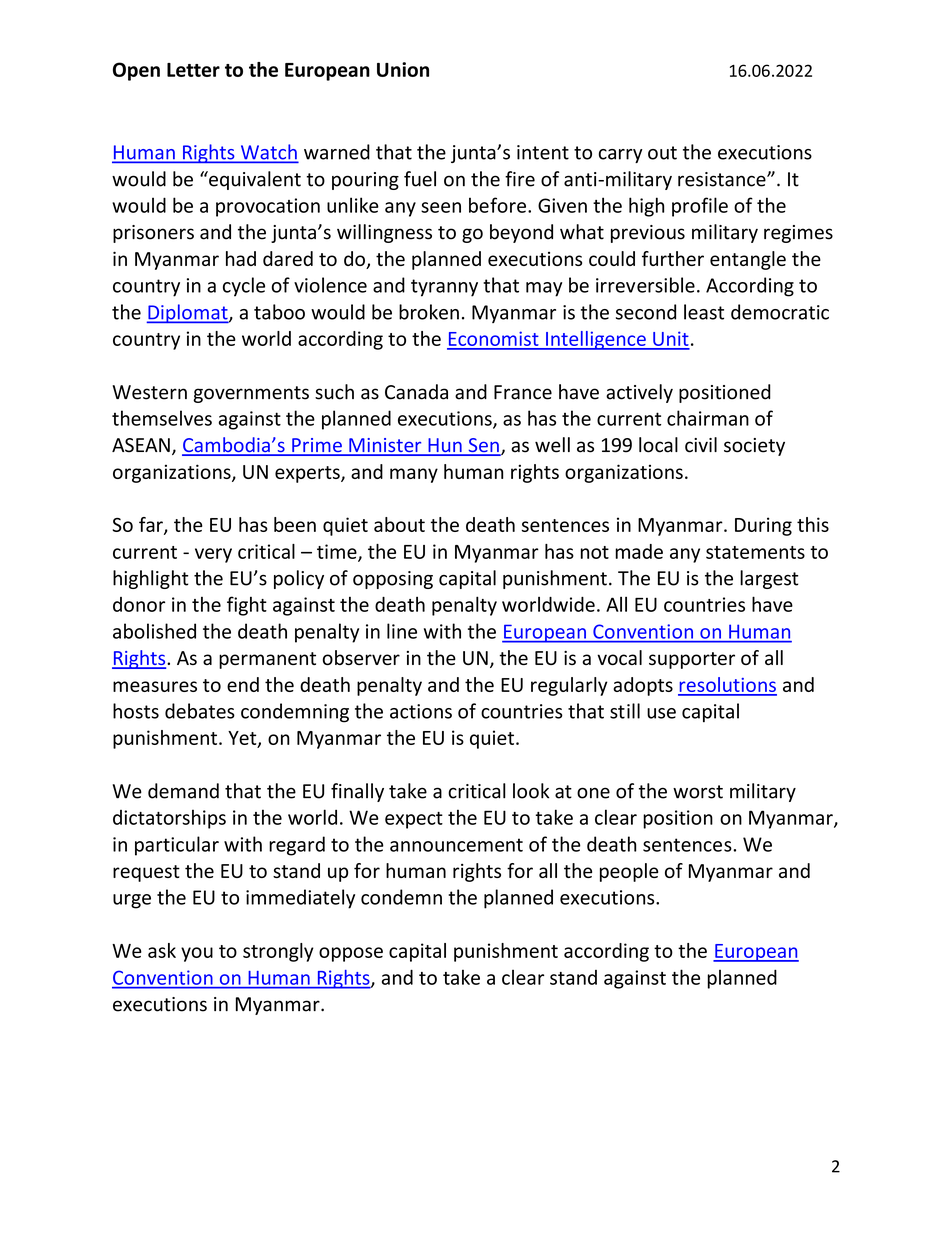 The height and width of the screenshot is (1233, 952). What do you see at coordinates (661, 713) in the screenshot?
I see `use` at bounding box center [661, 713].
